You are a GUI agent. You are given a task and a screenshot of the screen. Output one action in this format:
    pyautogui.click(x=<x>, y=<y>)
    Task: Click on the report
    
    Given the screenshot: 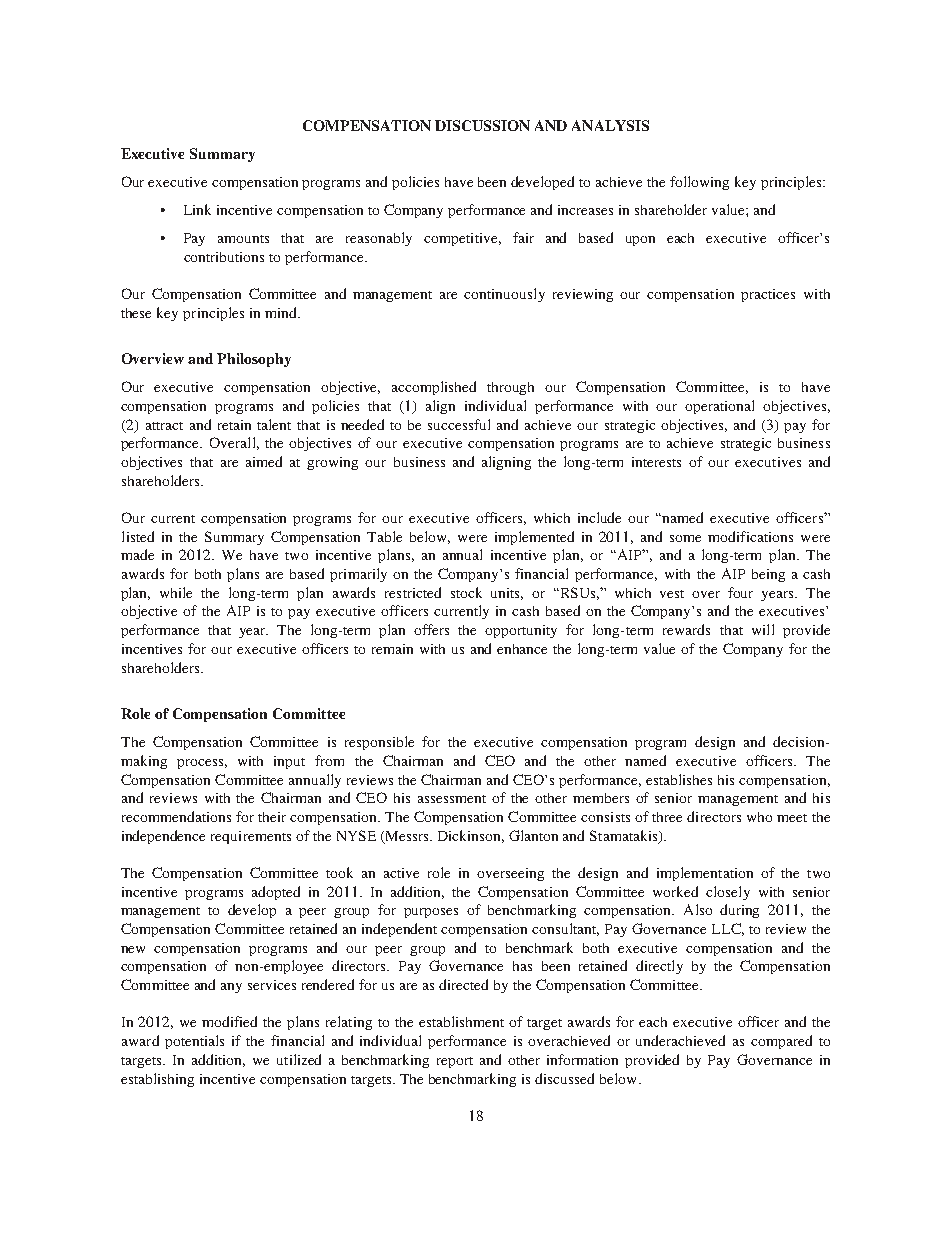 What is the action you would take?
    pyautogui.click(x=455, y=1062)
